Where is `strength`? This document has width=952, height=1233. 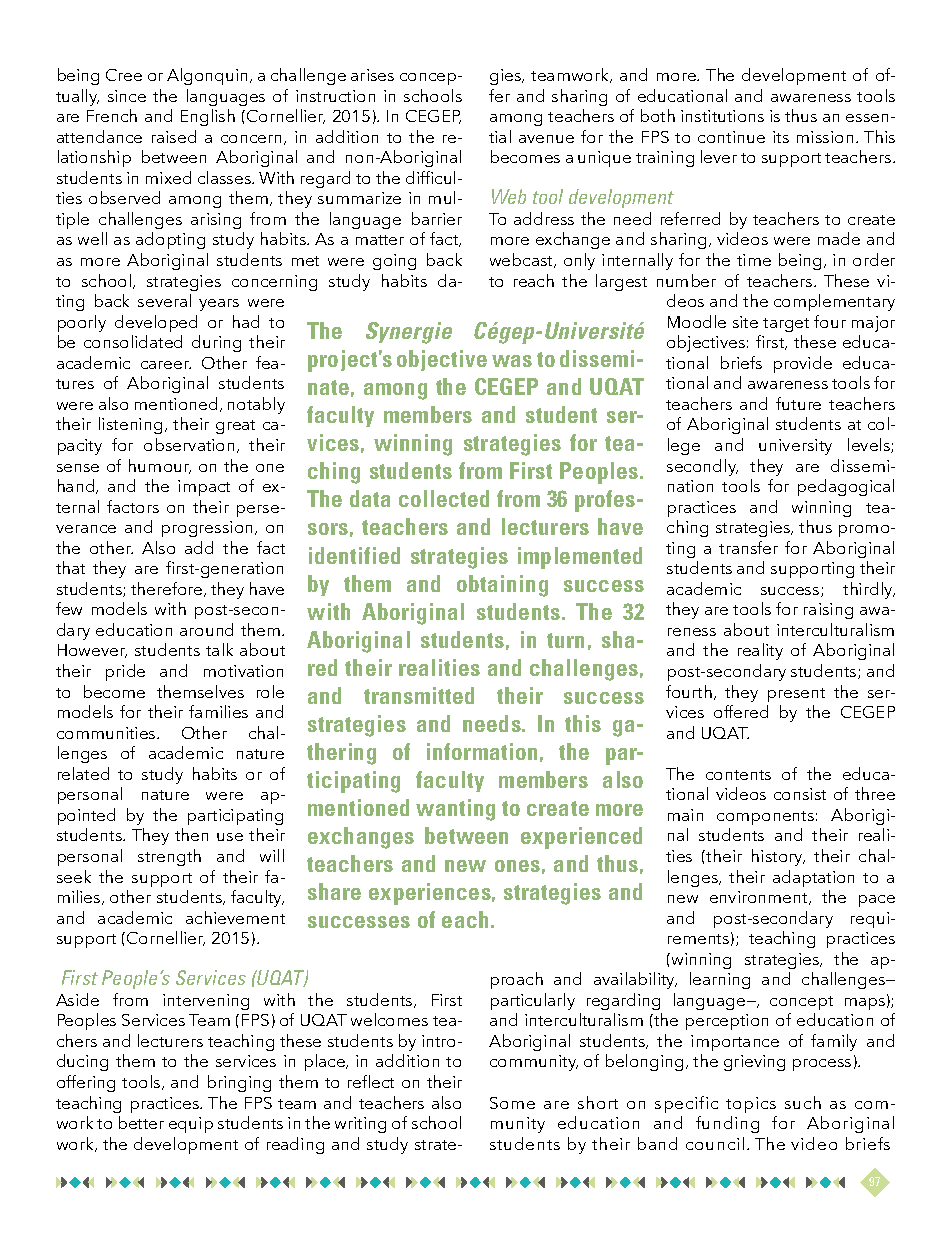 strength is located at coordinates (169, 857).
